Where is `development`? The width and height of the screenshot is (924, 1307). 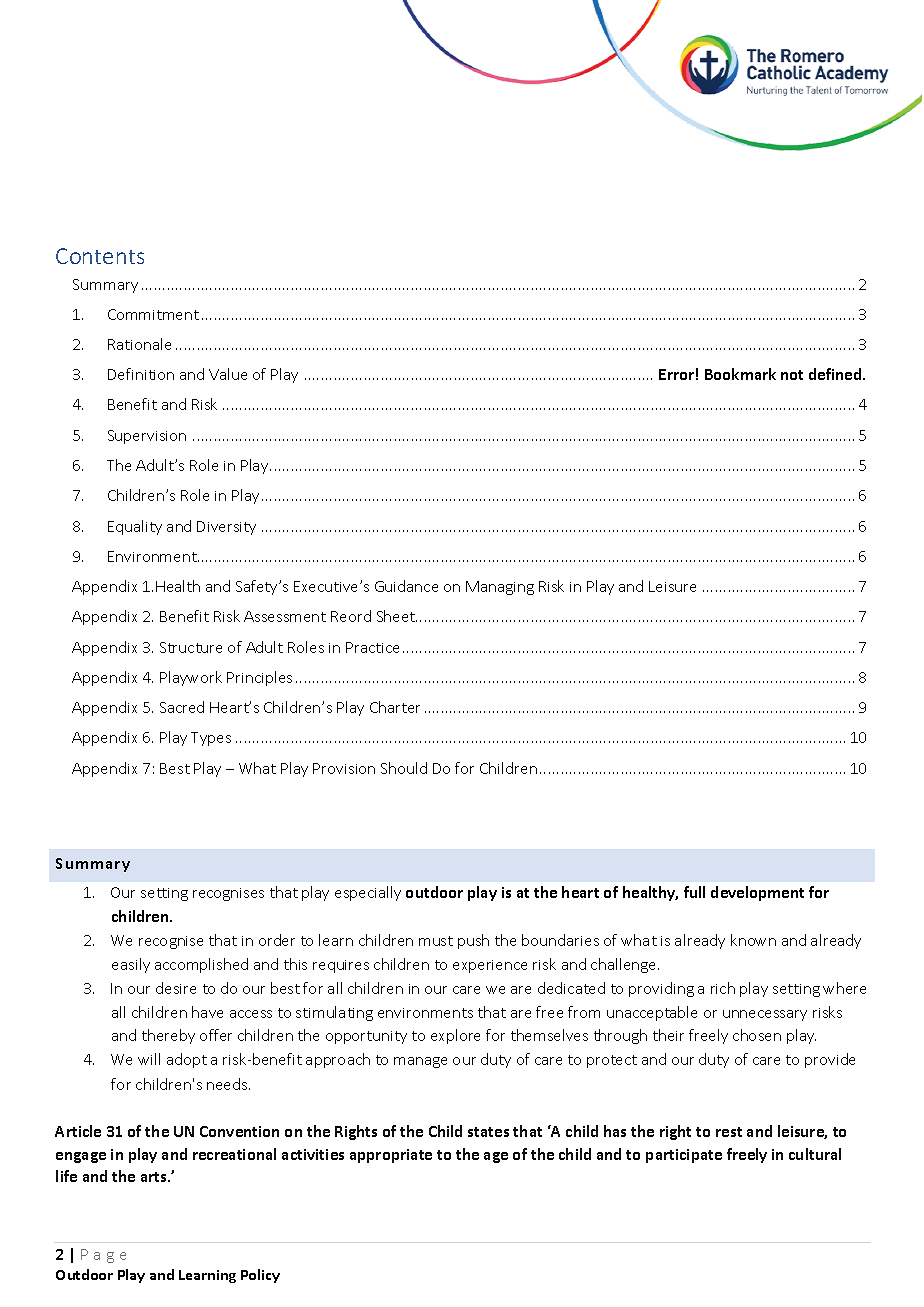
development is located at coordinates (757, 893).
